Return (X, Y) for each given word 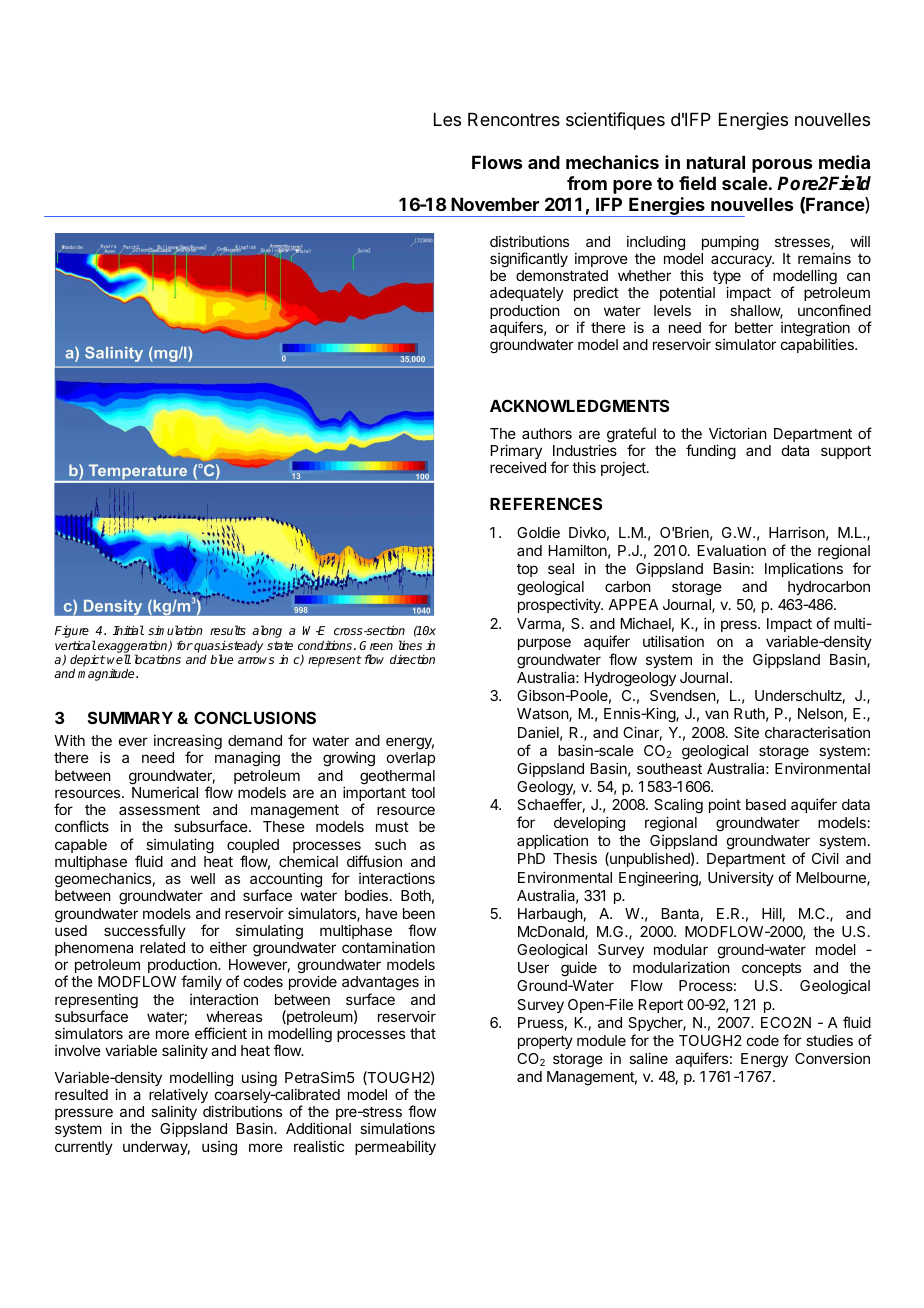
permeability (395, 1147)
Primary (516, 451)
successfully (145, 931)
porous (782, 166)
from (587, 183)
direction (412, 659)
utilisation (673, 641)
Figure (72, 633)
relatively (178, 1097)
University (741, 878)
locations (158, 659)
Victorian (738, 433)
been (419, 913)
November (495, 204)
